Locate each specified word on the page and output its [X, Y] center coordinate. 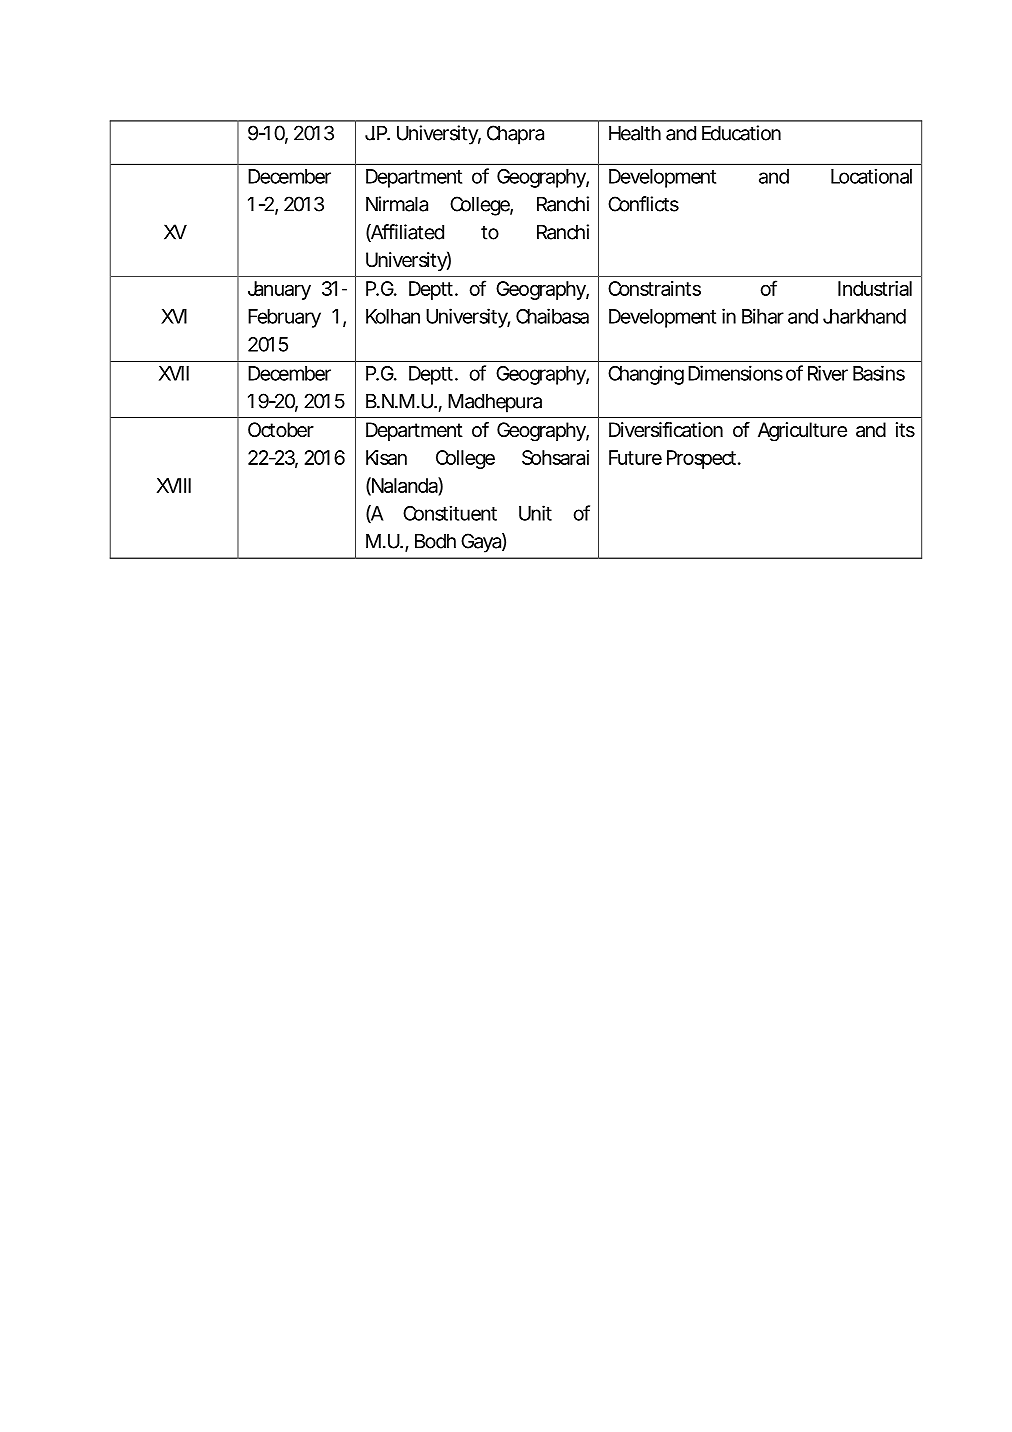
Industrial [875, 288]
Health [635, 133]
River [828, 373]
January [279, 290]
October [281, 430]
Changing [646, 375]
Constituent [450, 513]
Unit [535, 513]
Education [741, 133]
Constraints [654, 288]
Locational [871, 176]
